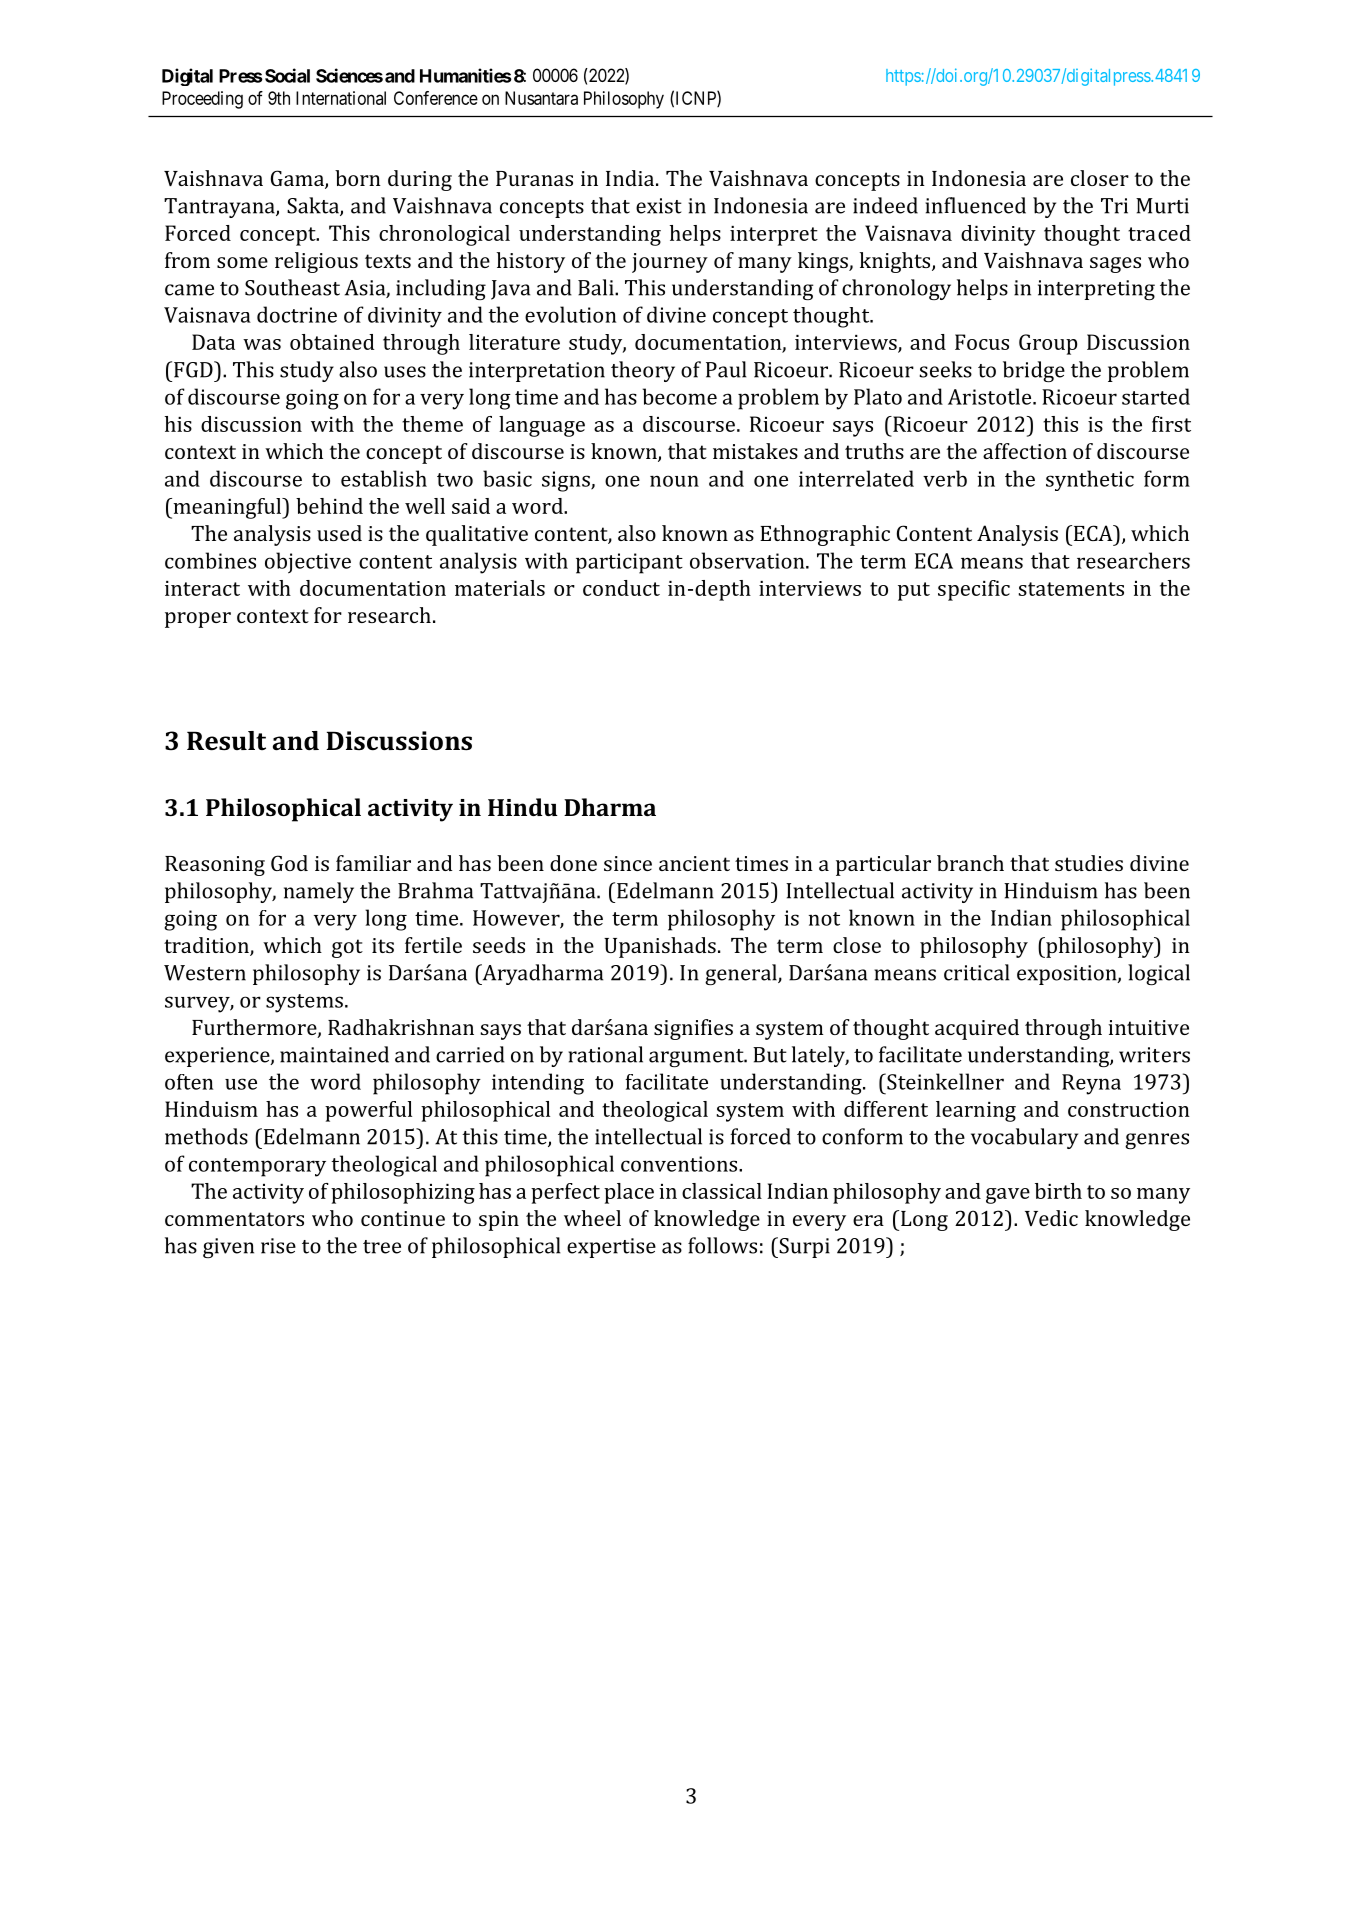 The height and width of the screenshot is (1916, 1355). Describe the element at coordinates (694, 863) in the screenshot. I see `ancient` at that location.
